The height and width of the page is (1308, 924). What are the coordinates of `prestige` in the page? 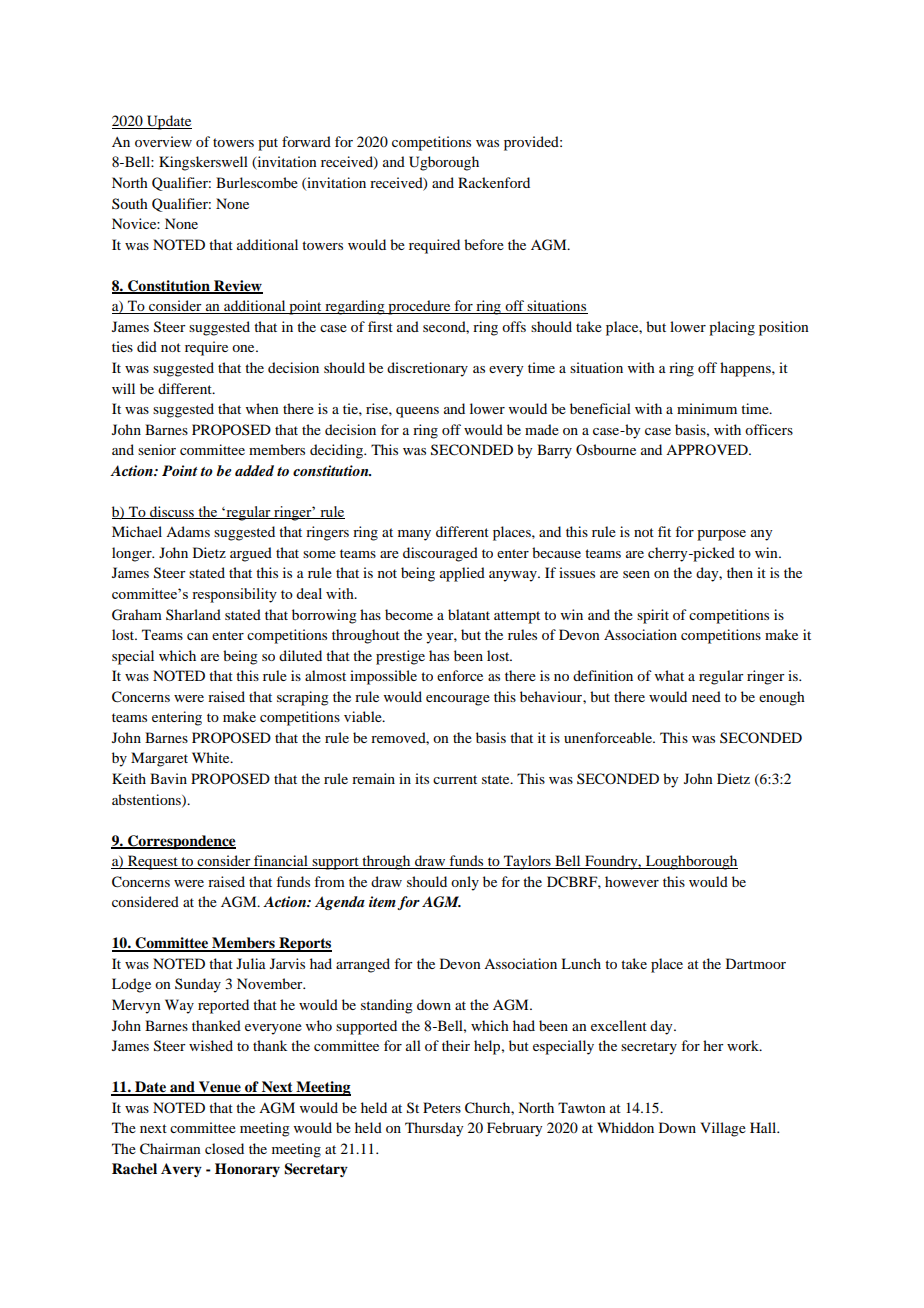 It's located at (400, 657).
